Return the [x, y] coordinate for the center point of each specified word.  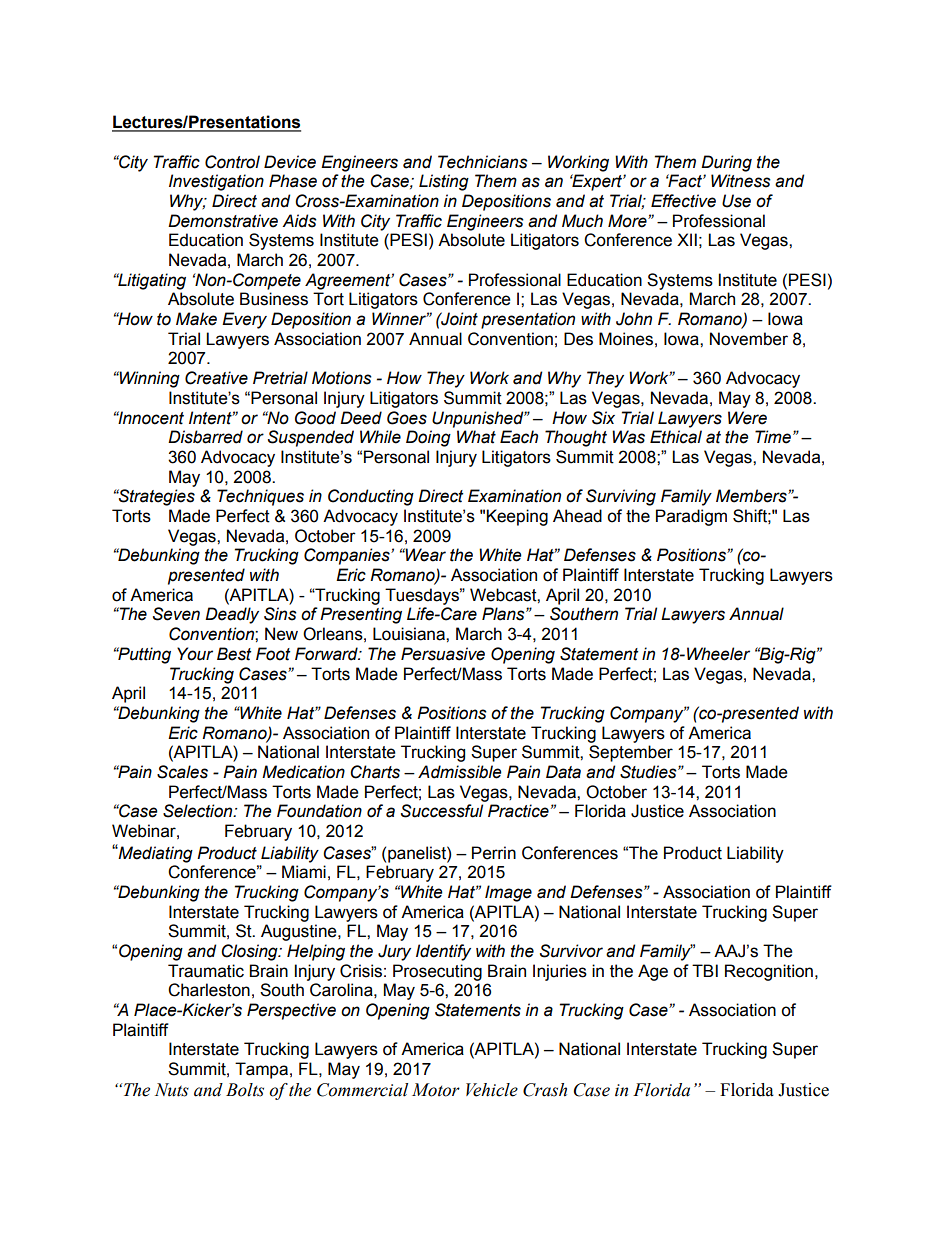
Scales [182, 772]
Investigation [216, 182]
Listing [444, 182]
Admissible [460, 772]
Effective [683, 201]
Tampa [261, 1070]
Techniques [260, 497]
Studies [649, 772]
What [476, 437]
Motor [436, 1090]
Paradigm [691, 517]
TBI [705, 970]
